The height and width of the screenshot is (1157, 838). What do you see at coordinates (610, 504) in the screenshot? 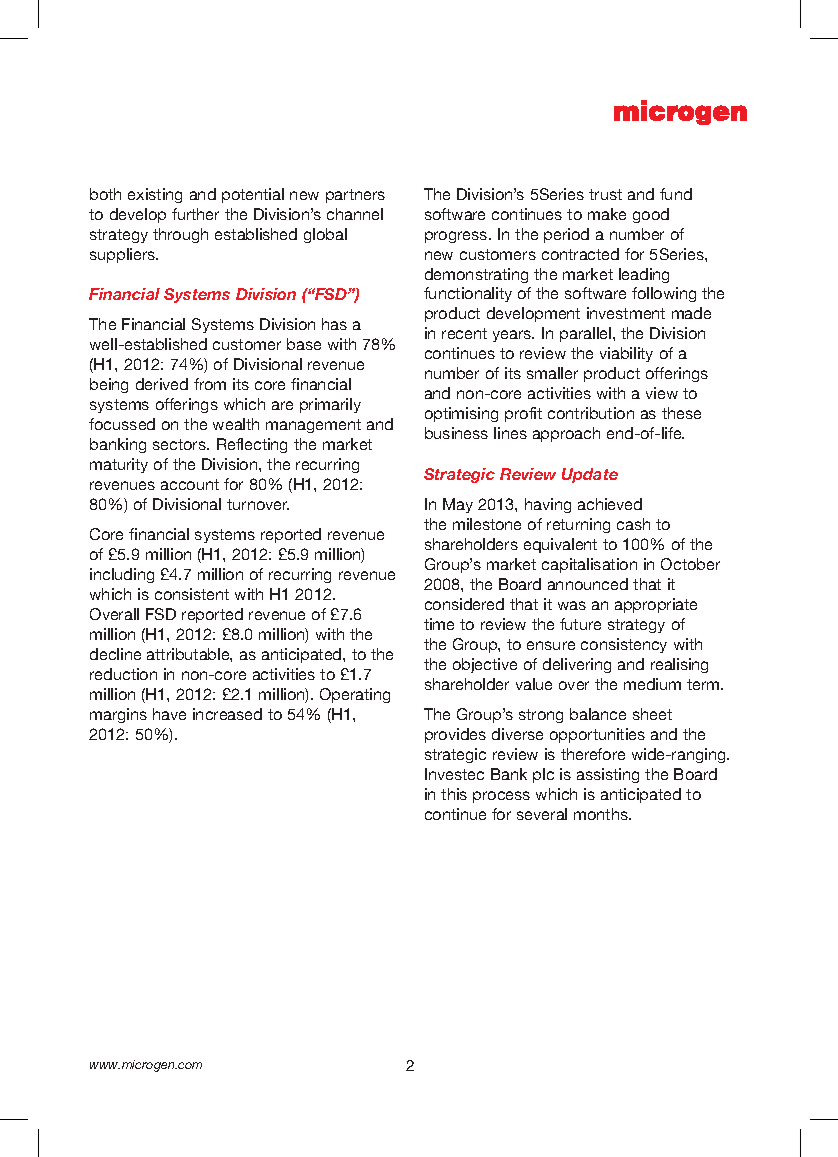
I see `achieved` at bounding box center [610, 504].
